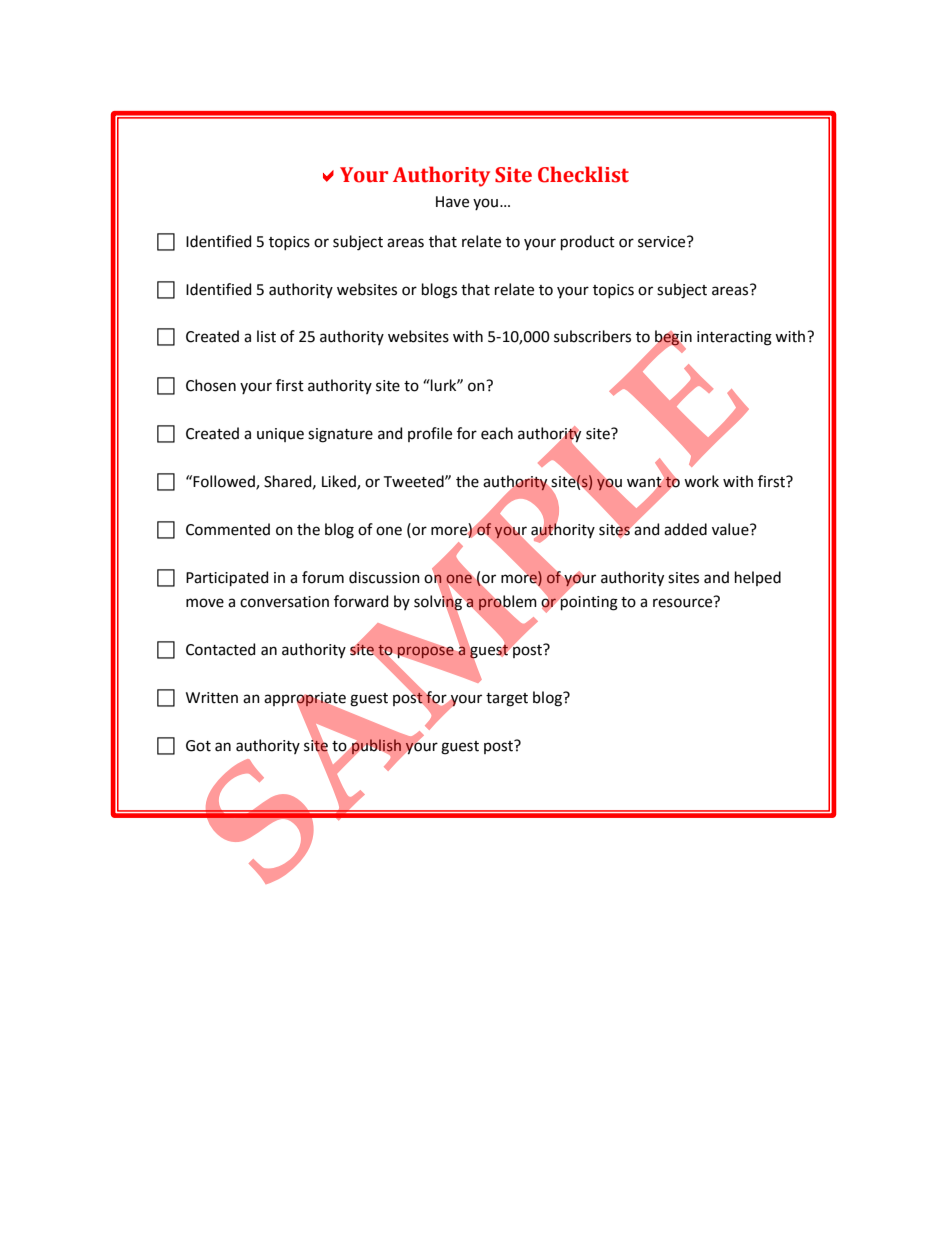 The height and width of the screenshot is (1233, 952). Describe the element at coordinates (663, 242) in the screenshot. I see `service` at that location.
